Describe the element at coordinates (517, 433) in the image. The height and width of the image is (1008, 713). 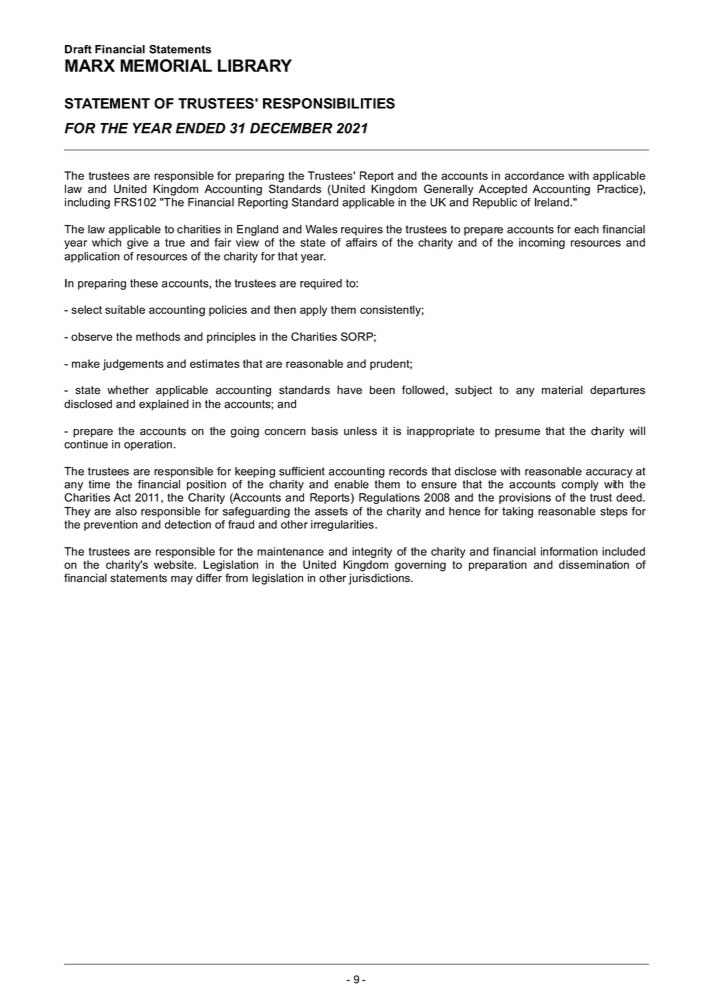
I see `presume` at that location.
